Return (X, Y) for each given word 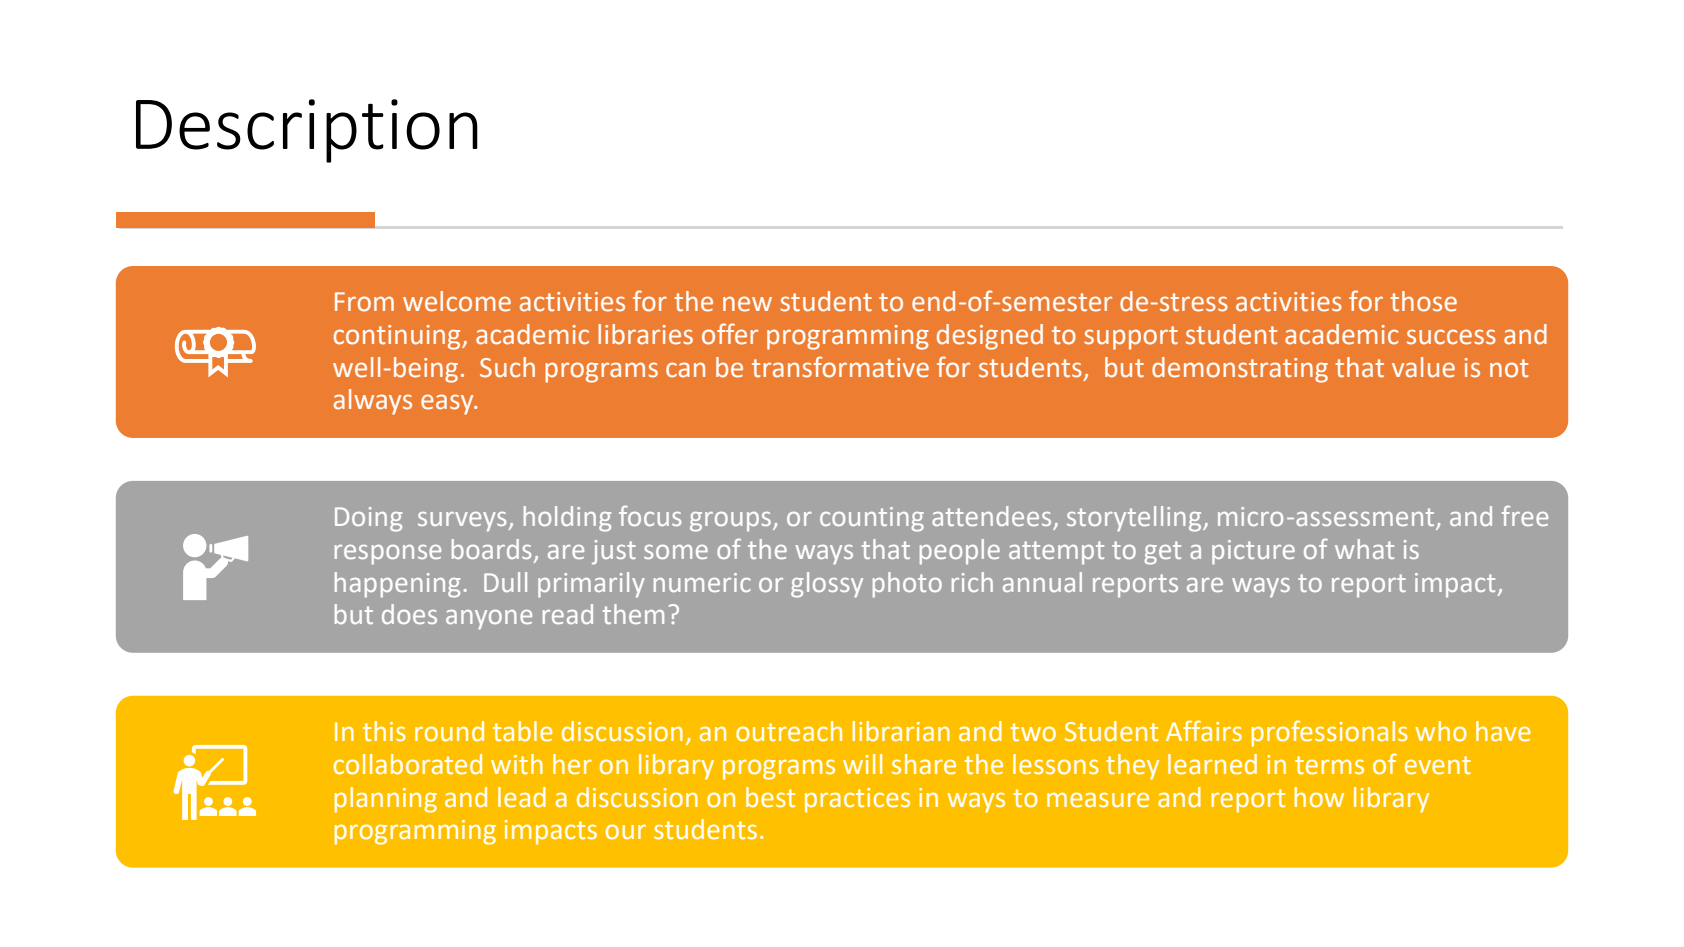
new (747, 304)
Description (307, 131)
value (1423, 367)
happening (397, 585)
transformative (840, 367)
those (1423, 301)
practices (857, 800)
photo (907, 585)
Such (507, 367)
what (1364, 549)
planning (385, 800)
